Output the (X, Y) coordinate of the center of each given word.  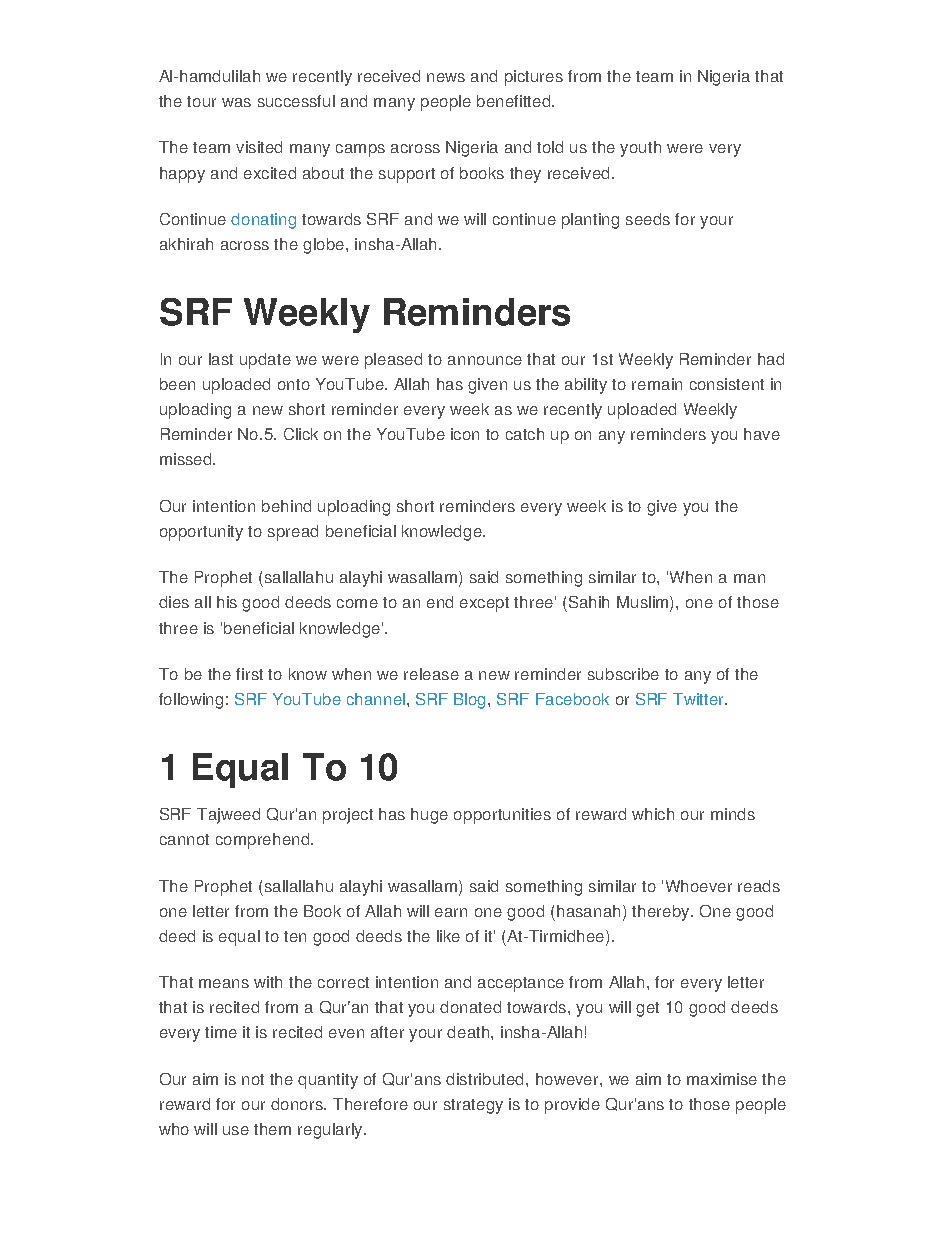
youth (640, 149)
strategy (473, 1106)
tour (201, 101)
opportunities (502, 816)
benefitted (515, 101)
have (762, 434)
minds (733, 814)
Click (301, 434)
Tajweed (228, 816)
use (236, 1130)
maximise (722, 1079)
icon (465, 434)
